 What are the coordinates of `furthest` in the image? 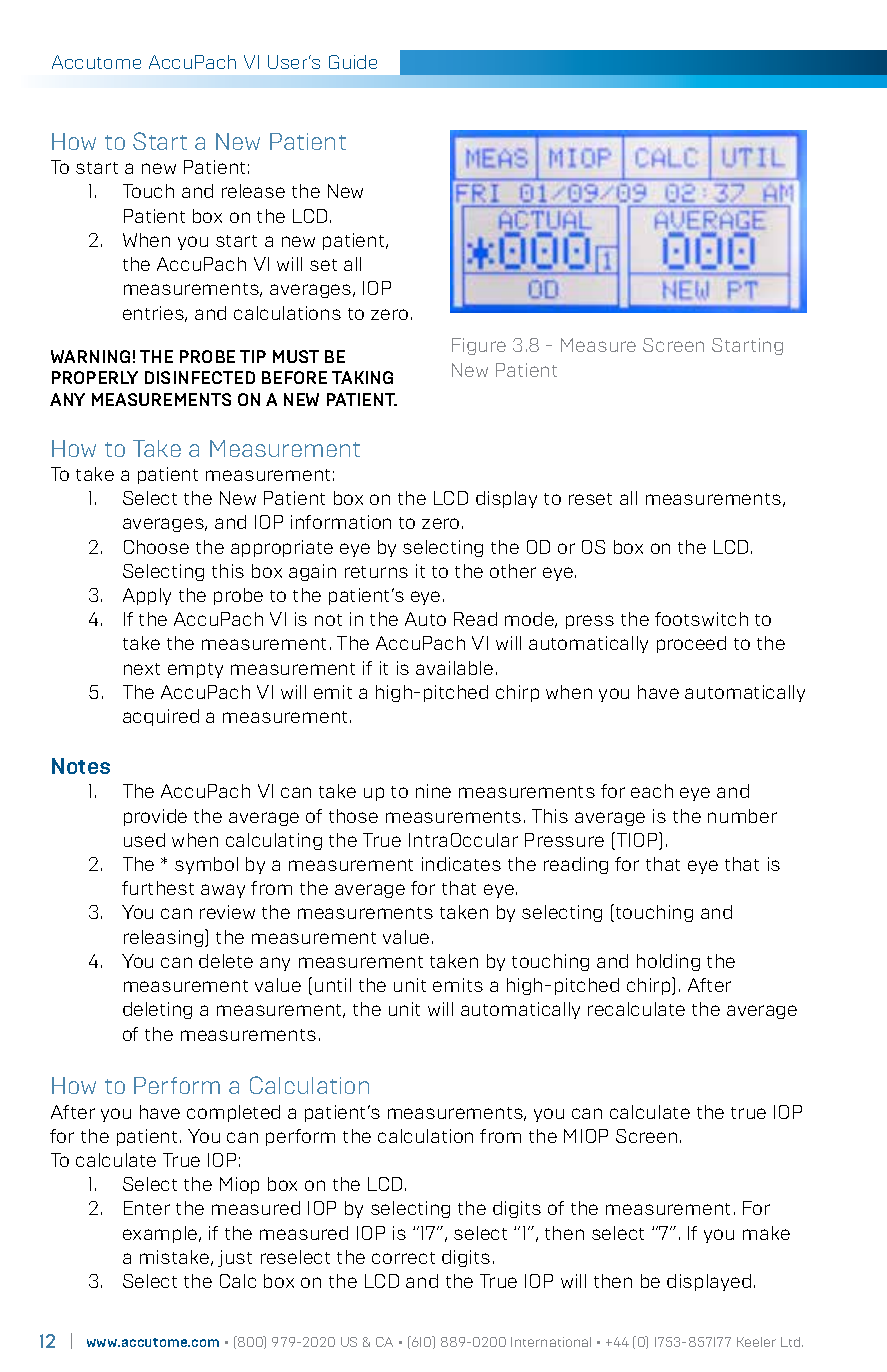 It's located at (158, 888).
